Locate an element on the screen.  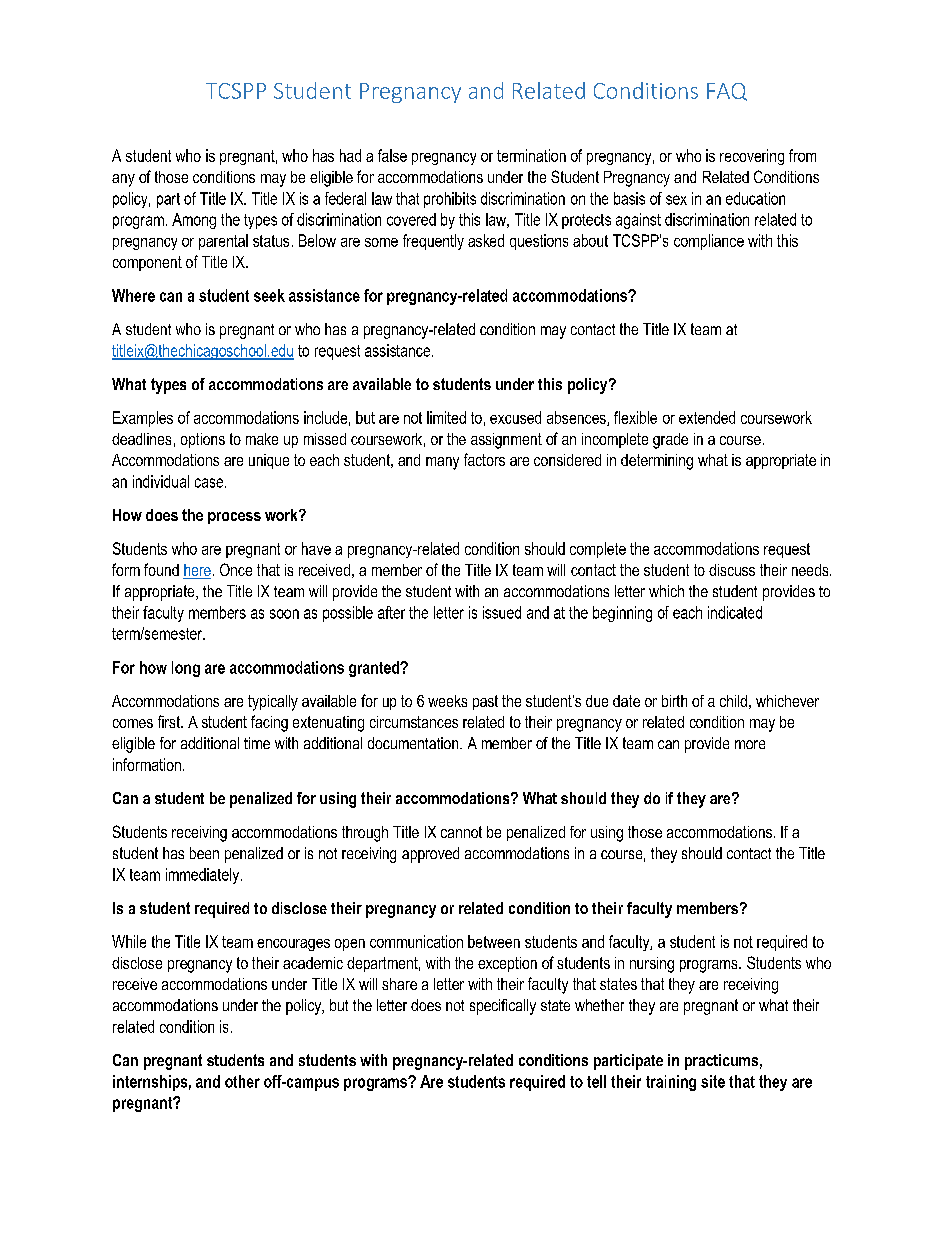
specifically is located at coordinates (503, 1007).
